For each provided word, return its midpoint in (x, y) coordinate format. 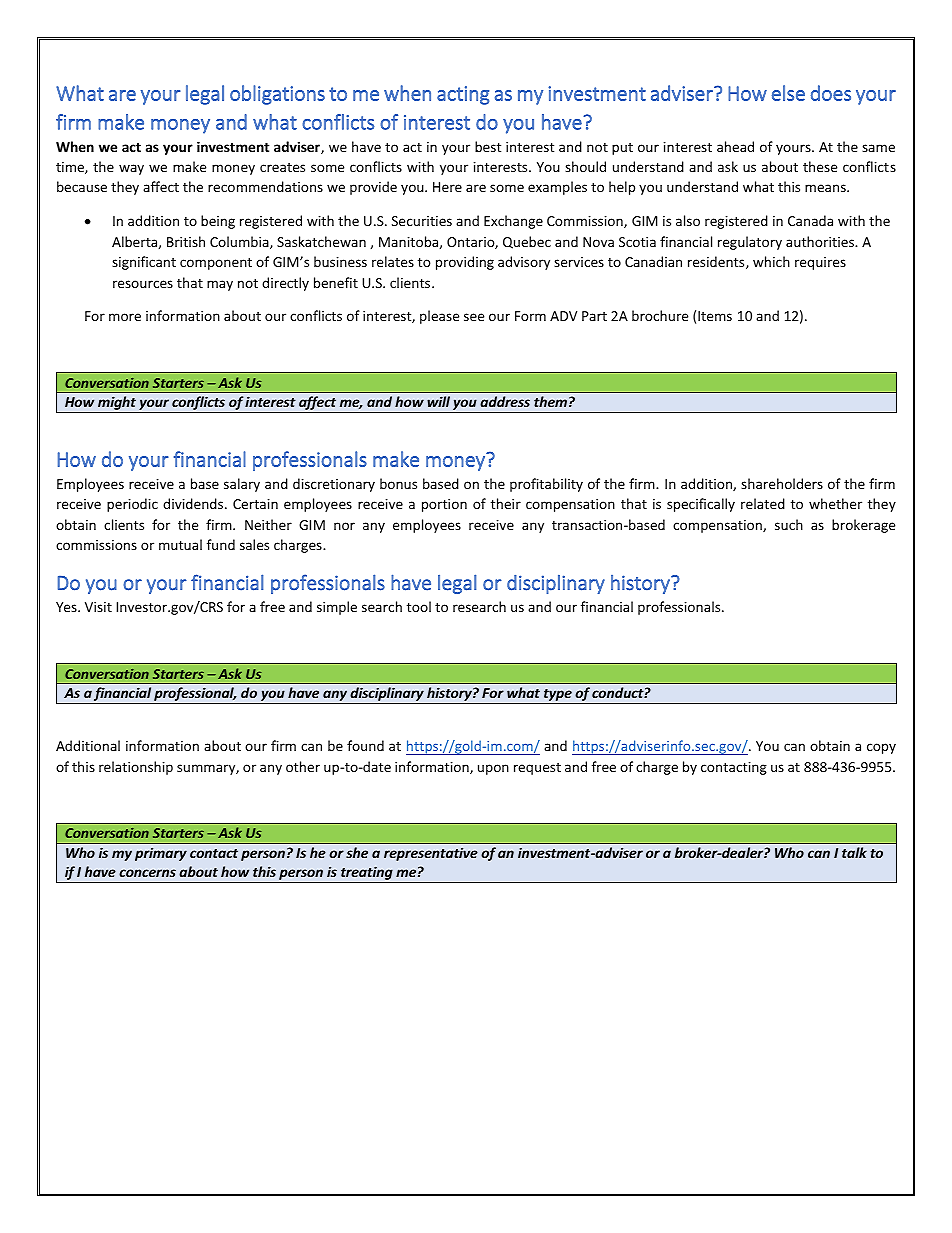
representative (431, 854)
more (125, 317)
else (788, 93)
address (505, 401)
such (789, 524)
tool (419, 606)
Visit (98, 607)
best (488, 146)
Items (715, 316)
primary (161, 854)
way (131, 169)
